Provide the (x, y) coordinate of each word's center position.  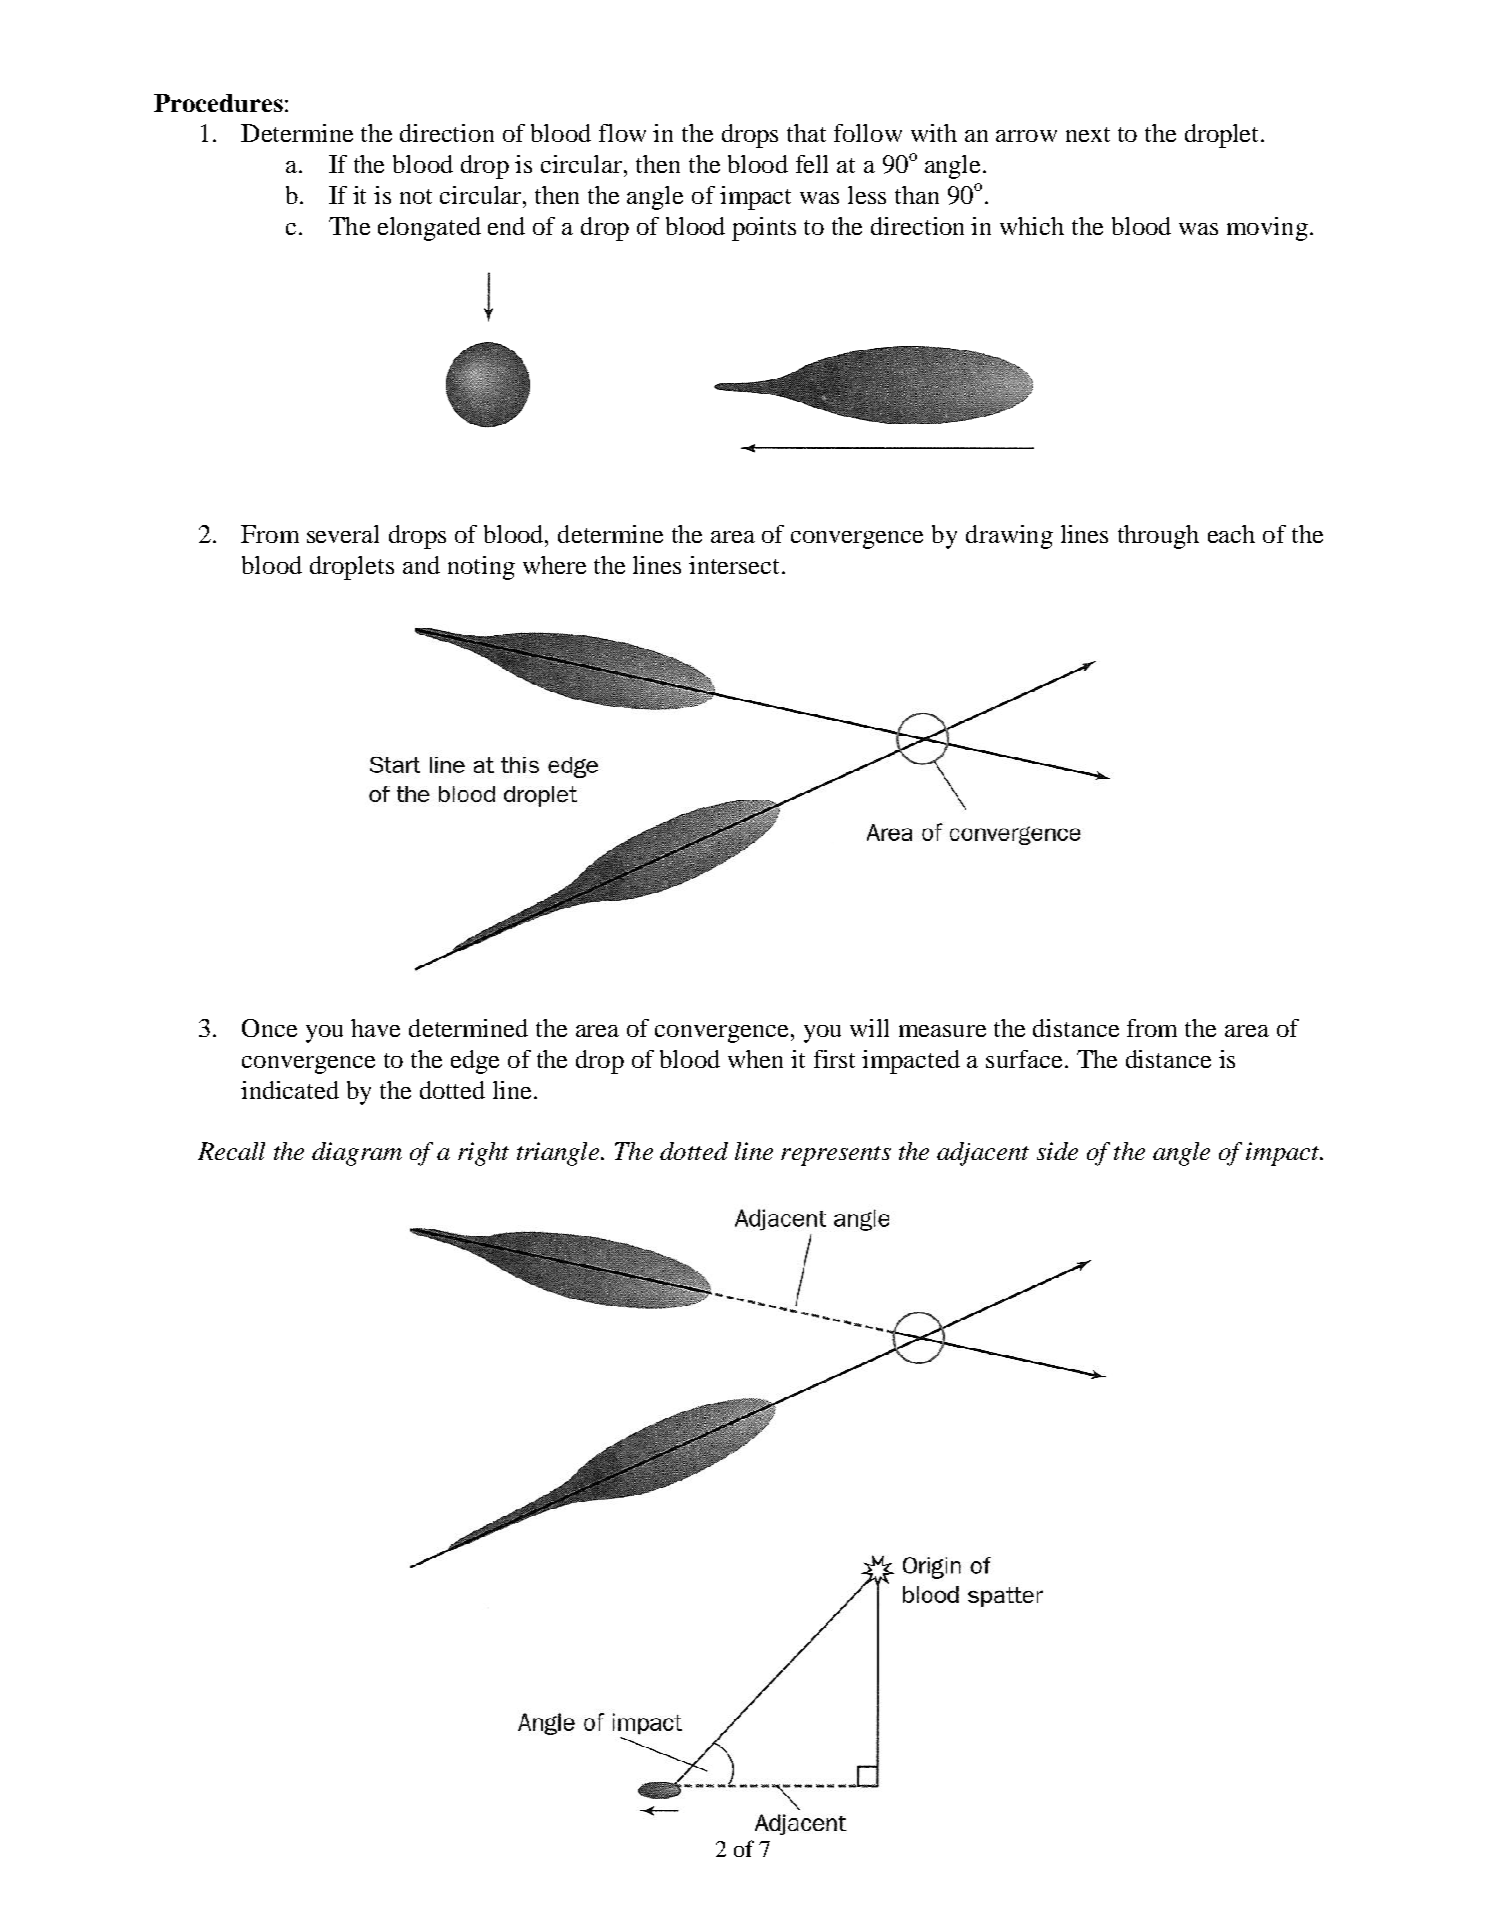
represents (836, 1156)
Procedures (218, 103)
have (375, 1028)
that (806, 133)
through (1158, 537)
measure (942, 1031)
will (869, 1028)
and (421, 565)
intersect (736, 565)
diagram (357, 1154)
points (764, 229)
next (1088, 134)
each (1231, 534)
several (343, 534)
